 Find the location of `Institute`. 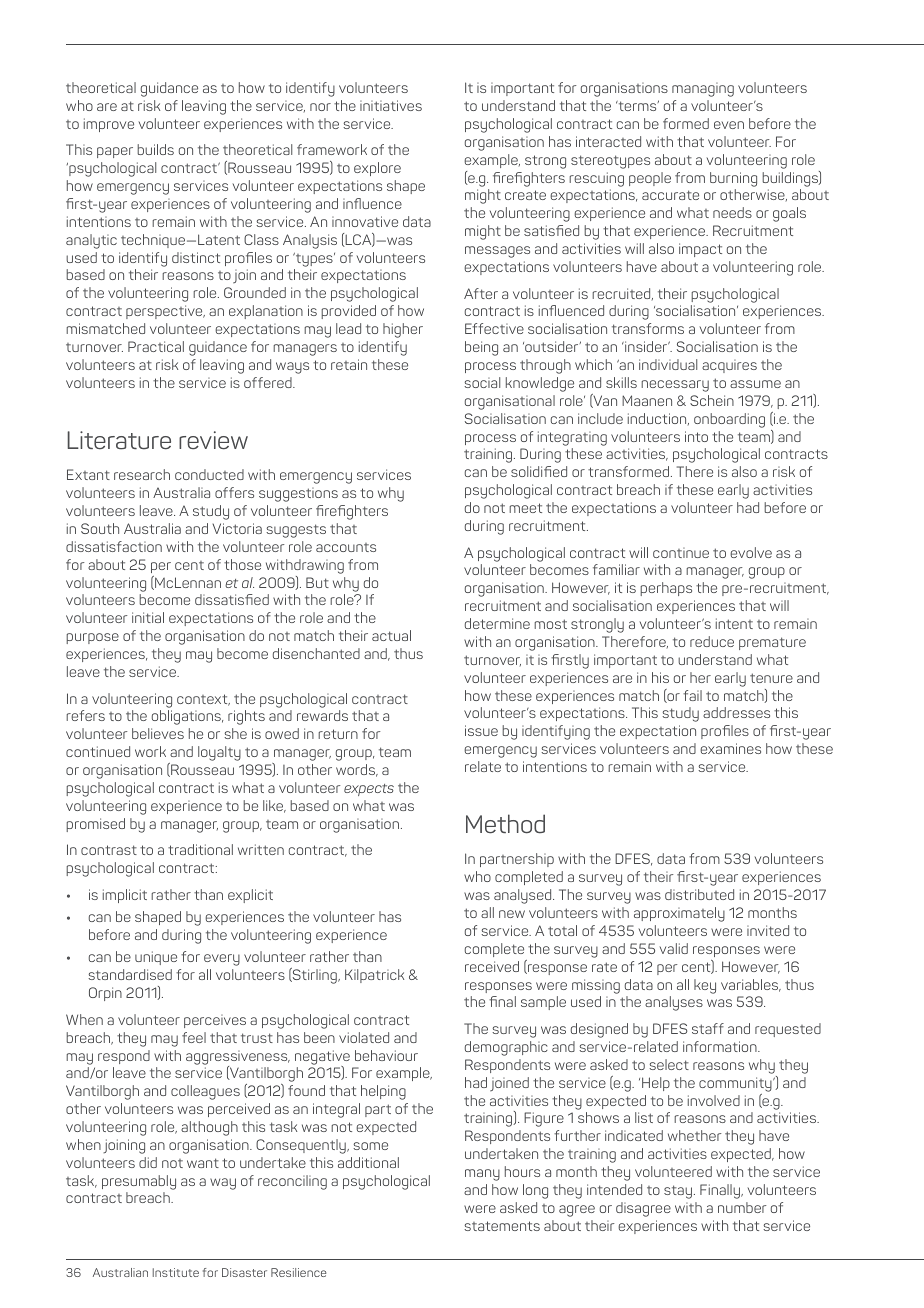

Institute is located at coordinates (176, 1272).
